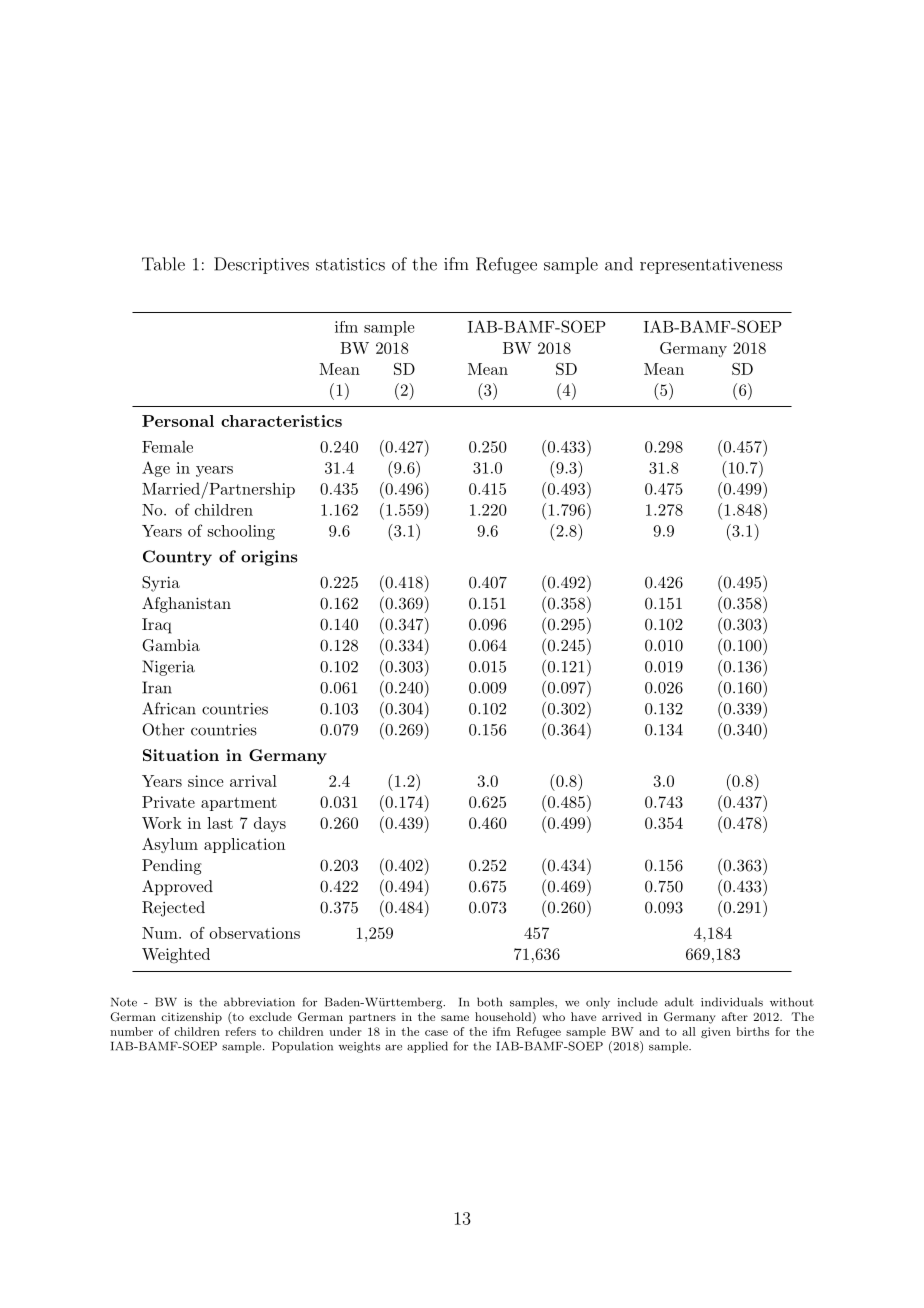 The image size is (924, 1308). What do you see at coordinates (270, 824) in the screenshot?
I see `days` at bounding box center [270, 824].
